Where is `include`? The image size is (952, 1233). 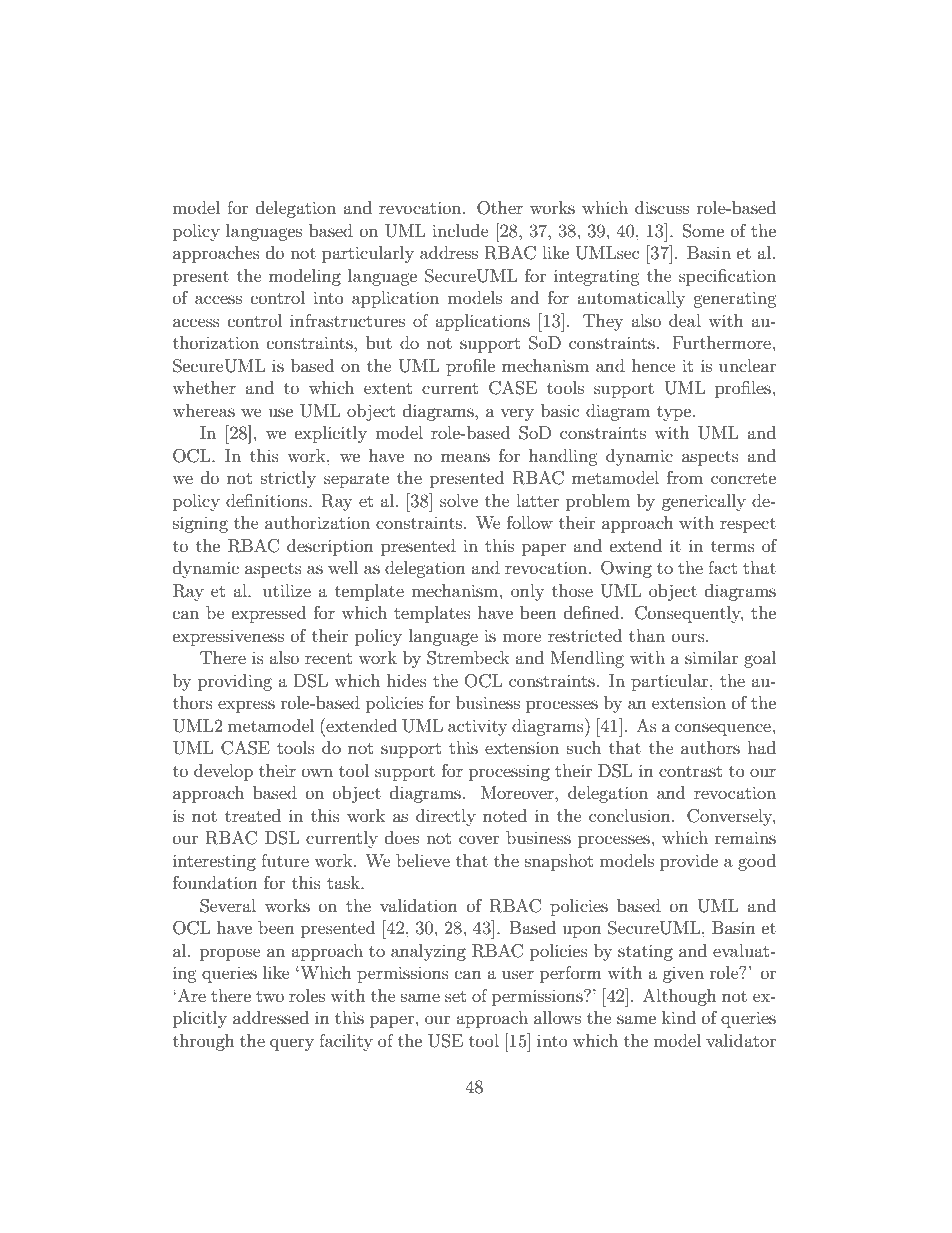 include is located at coordinates (460, 230).
